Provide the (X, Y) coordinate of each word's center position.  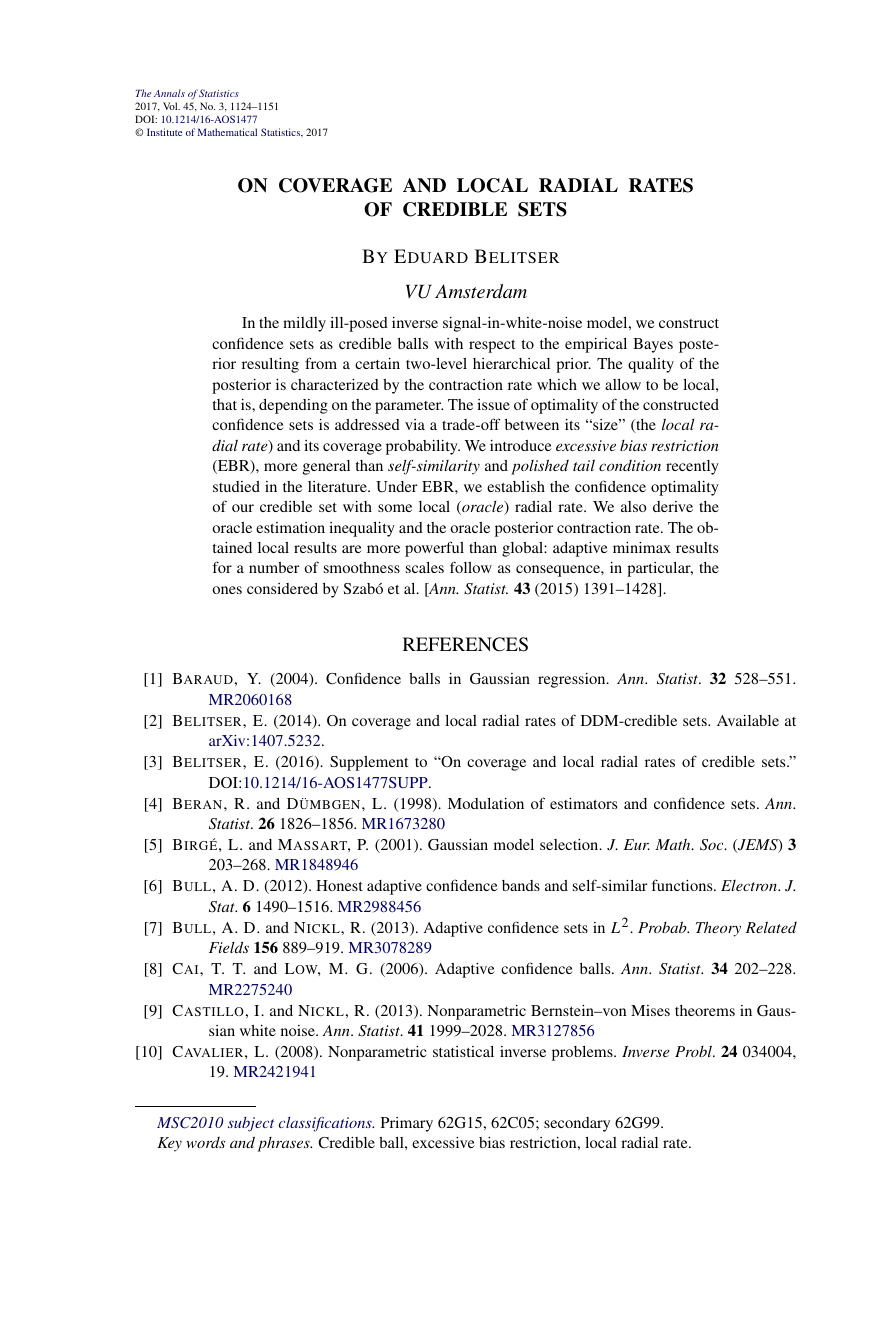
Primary (407, 1124)
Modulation (486, 803)
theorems (705, 1010)
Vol (171, 106)
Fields (229, 947)
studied (236, 486)
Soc (713, 845)
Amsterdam (481, 291)
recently (692, 467)
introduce (521, 445)
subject (251, 1124)
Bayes (653, 345)
